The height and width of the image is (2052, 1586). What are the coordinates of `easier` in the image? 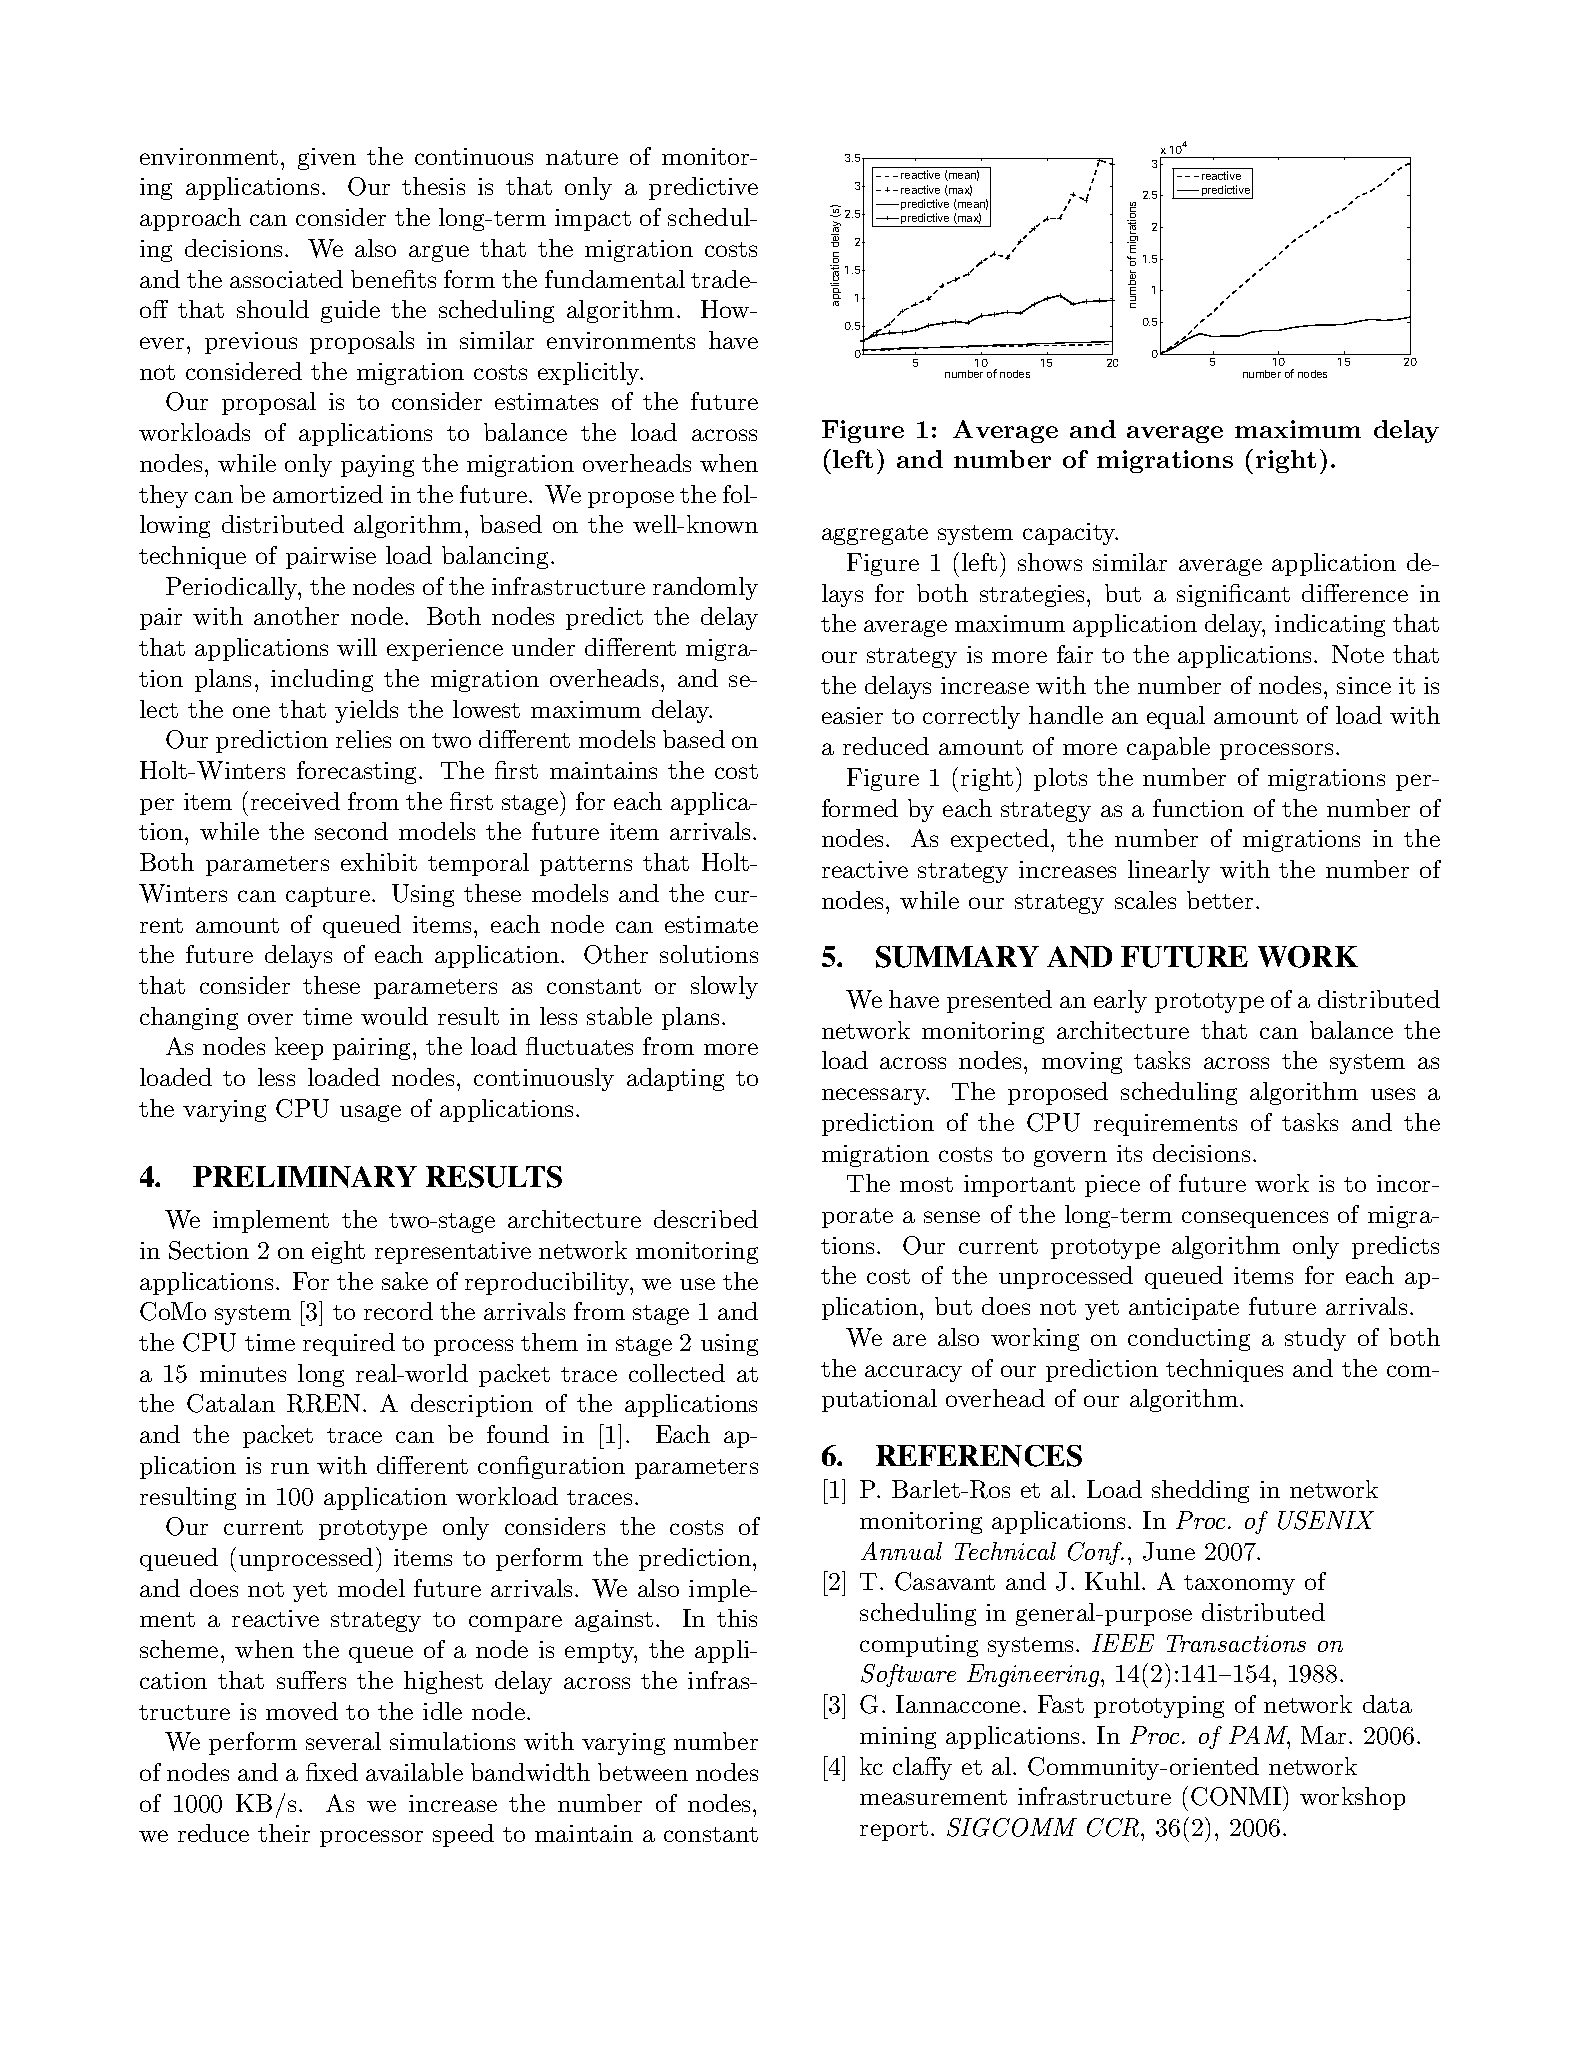 It's located at (852, 715).
